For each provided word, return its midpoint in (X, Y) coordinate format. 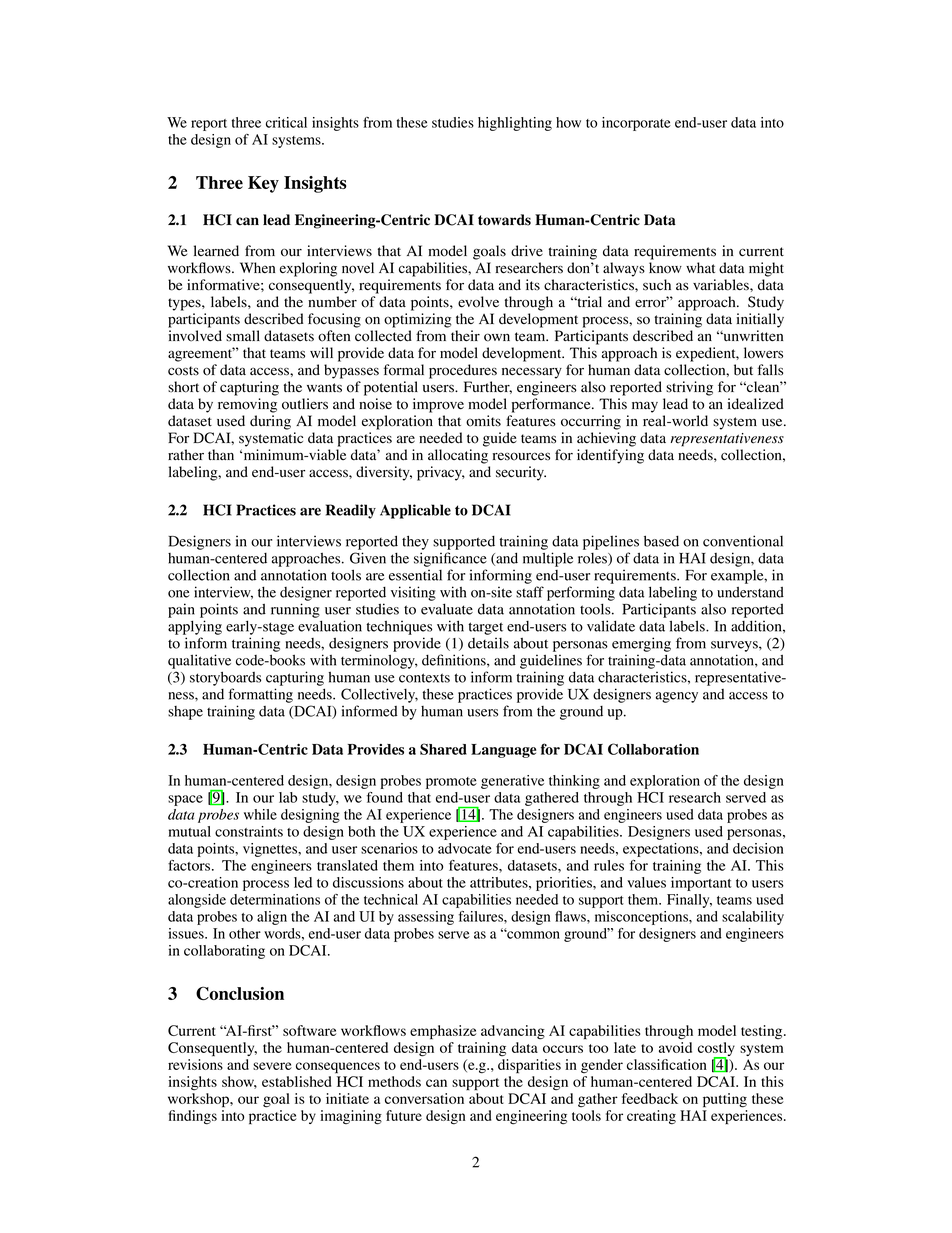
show (239, 1082)
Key (263, 184)
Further (488, 387)
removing (247, 405)
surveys (735, 646)
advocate (465, 848)
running (295, 610)
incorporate (636, 124)
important (701, 884)
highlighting (515, 124)
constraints (249, 831)
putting (725, 1100)
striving (689, 388)
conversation (424, 1098)
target (485, 628)
